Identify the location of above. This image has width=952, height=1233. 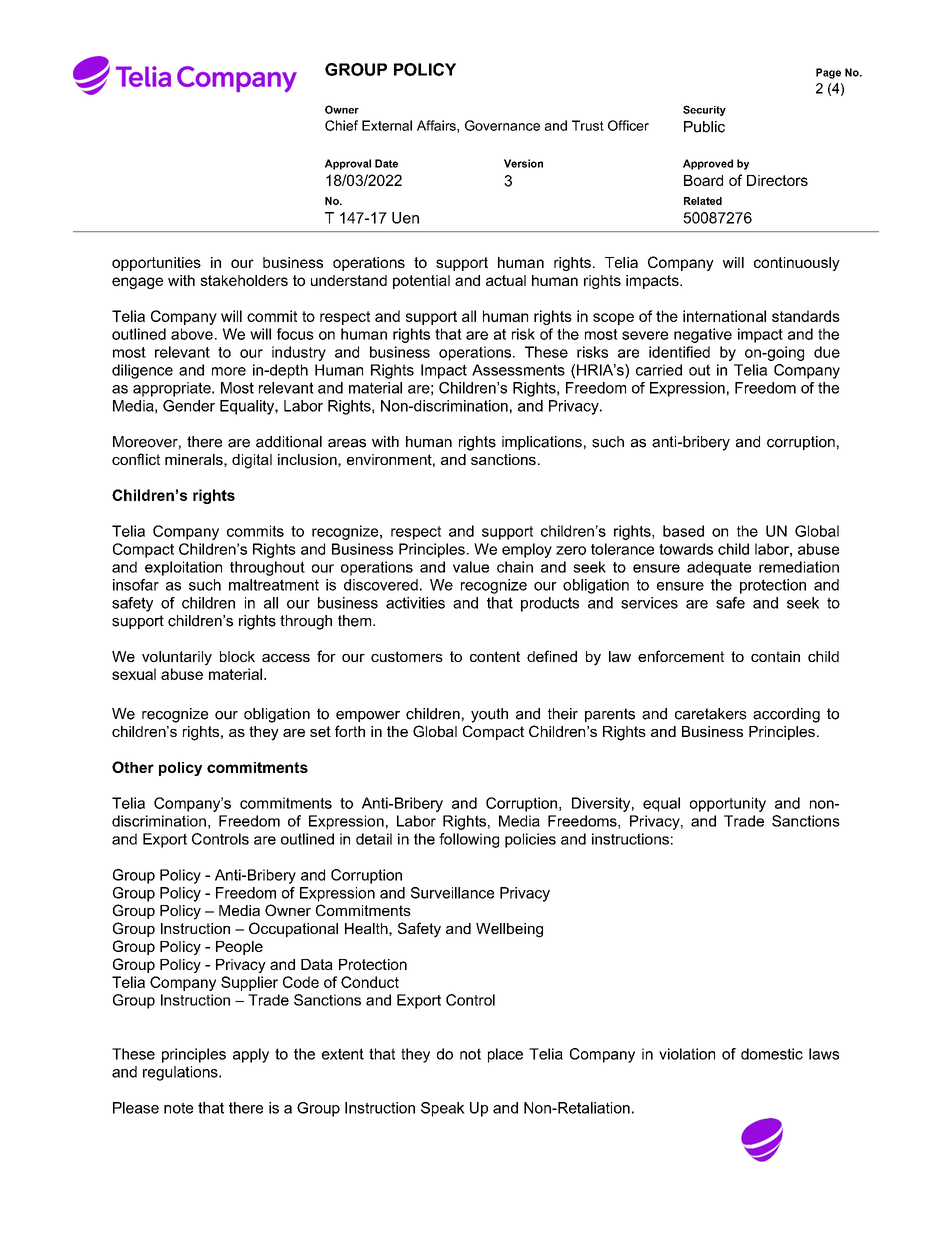
(192, 334).
